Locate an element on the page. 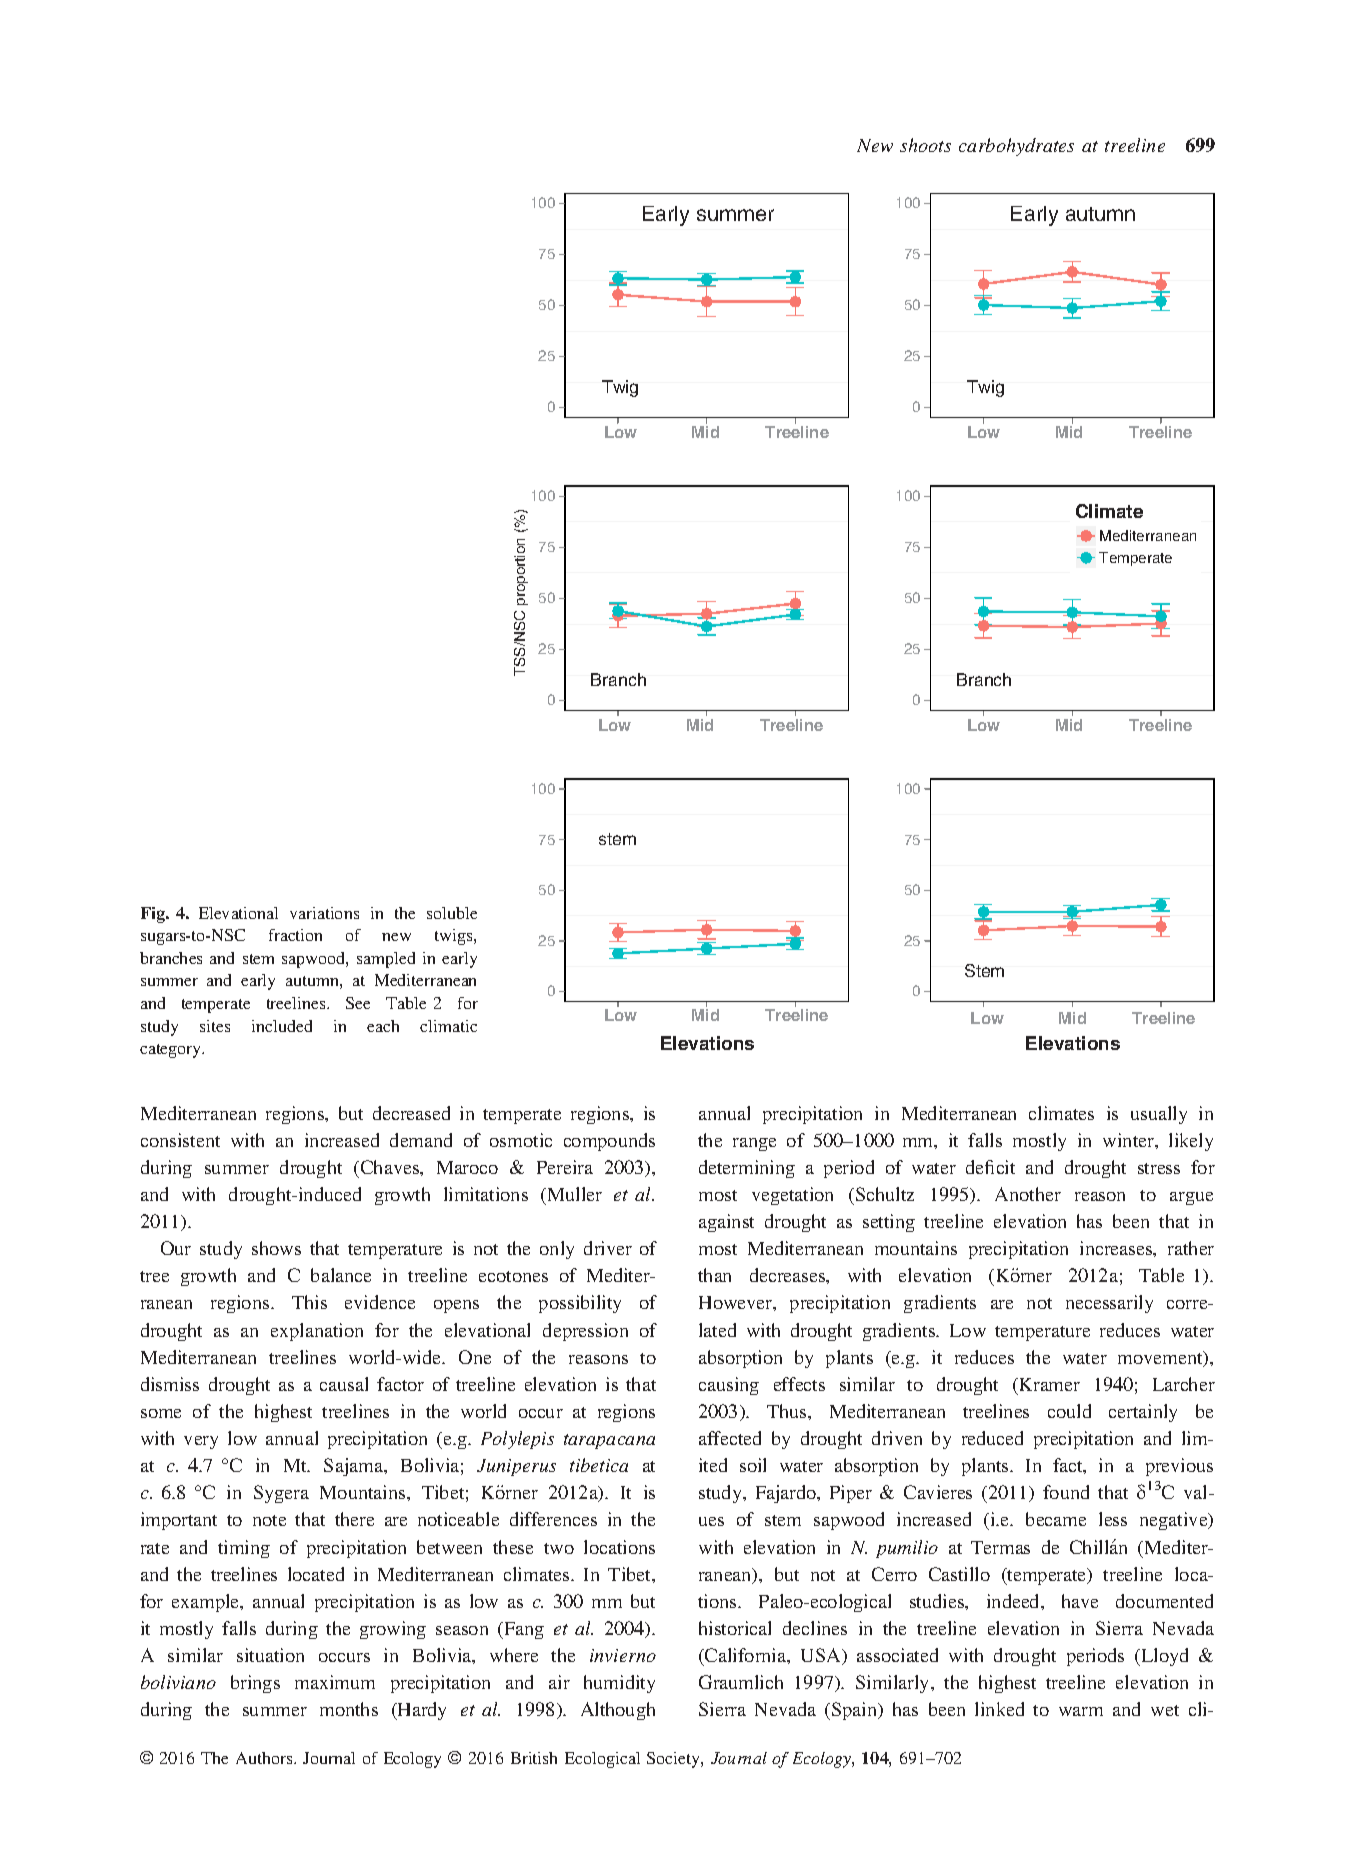 This image has width=1351, height=1859. brings is located at coordinates (255, 1684).
